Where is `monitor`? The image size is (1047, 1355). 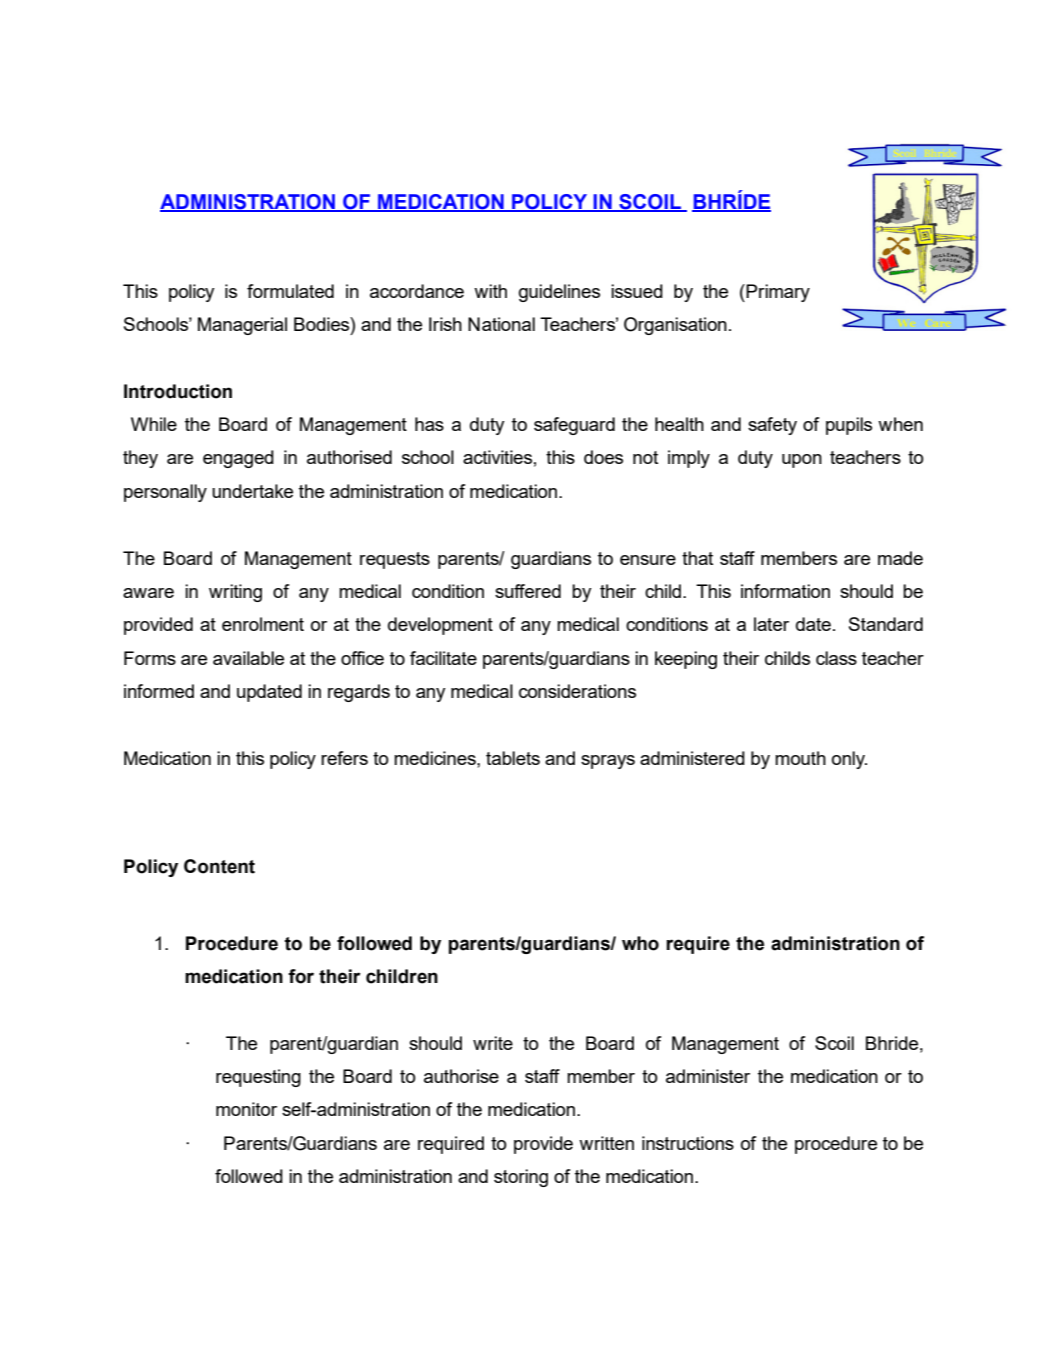 monitor is located at coordinates (246, 1109).
